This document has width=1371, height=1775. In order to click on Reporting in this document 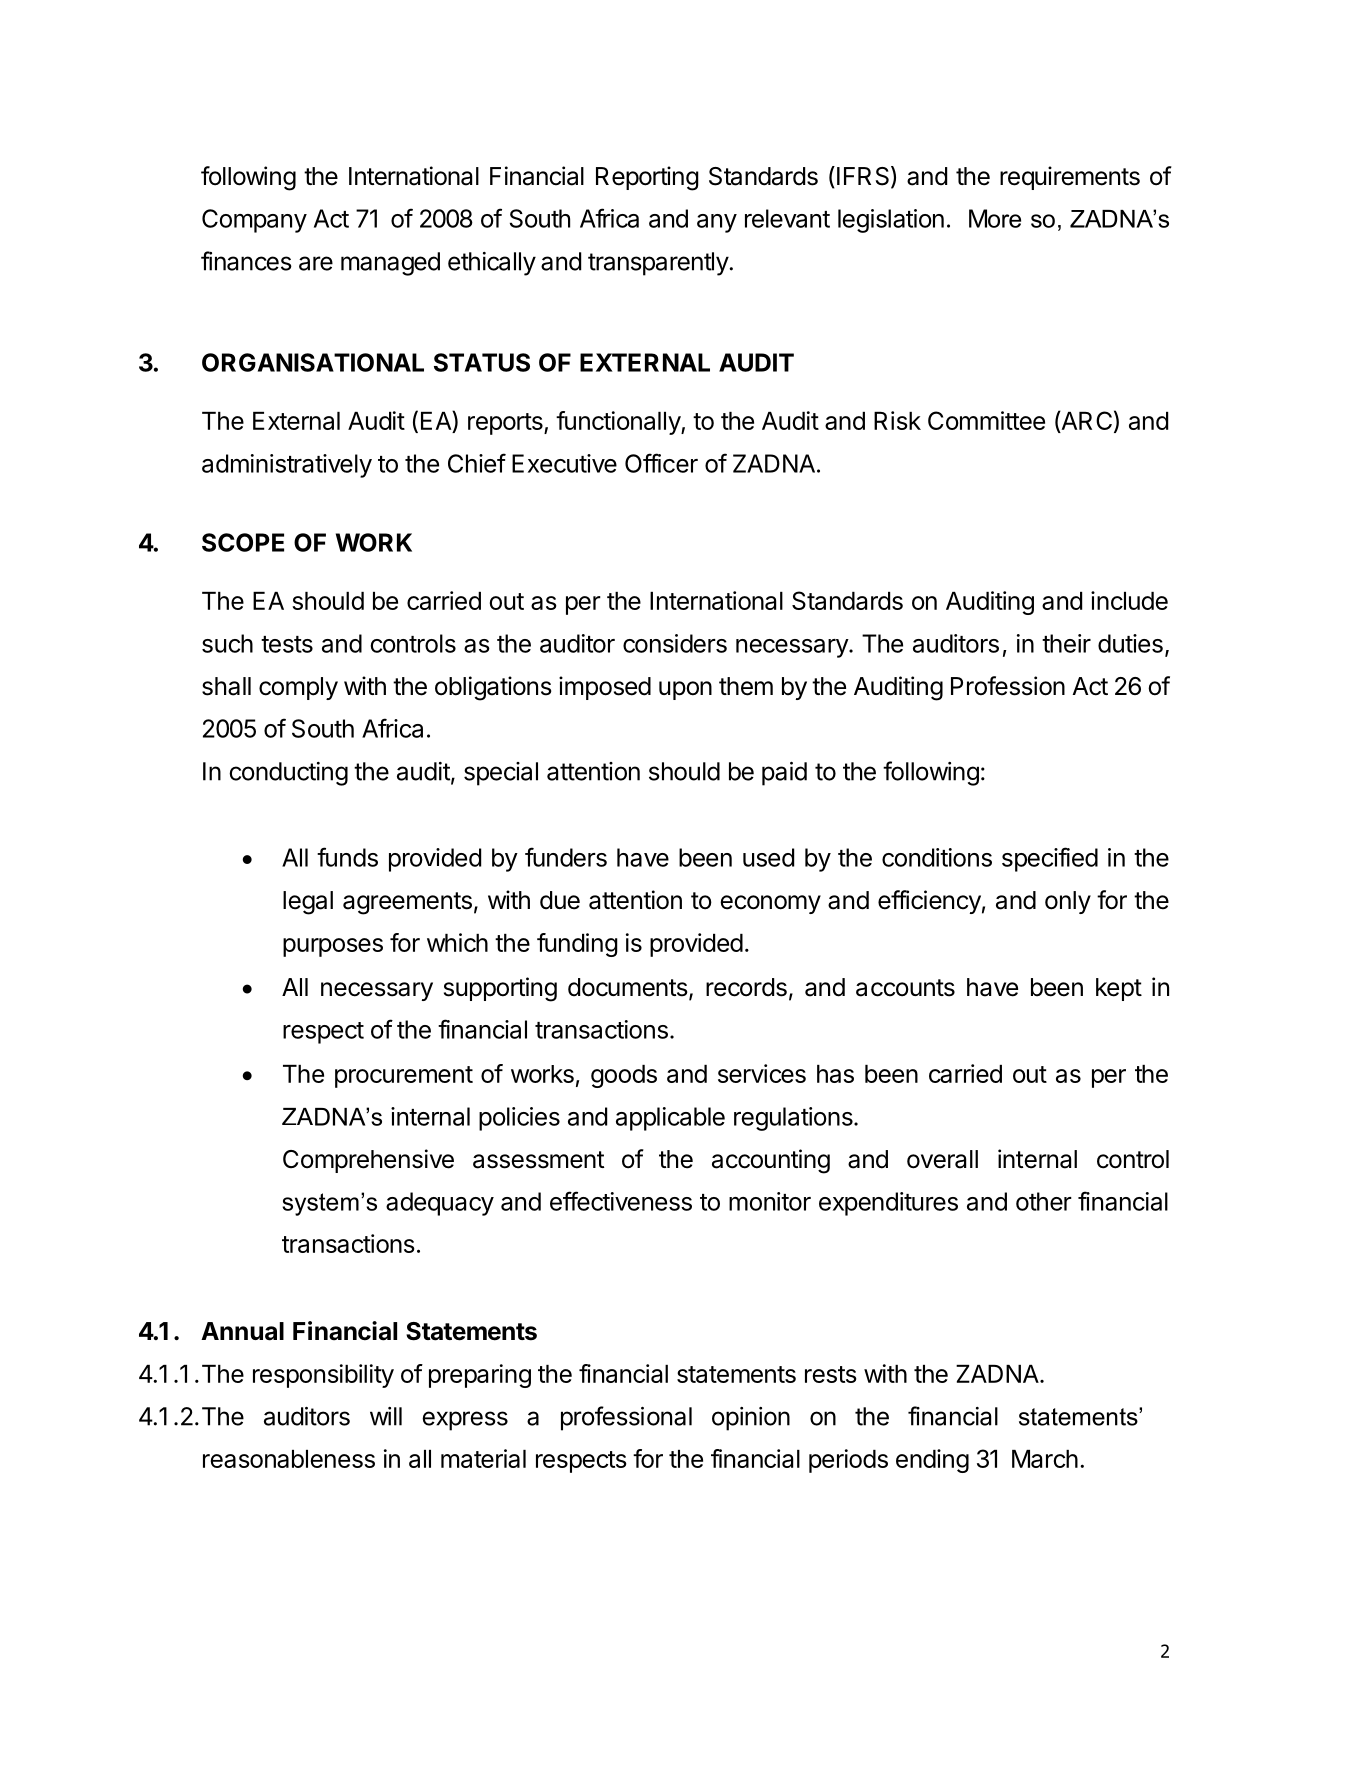, I will do `click(647, 178)`.
